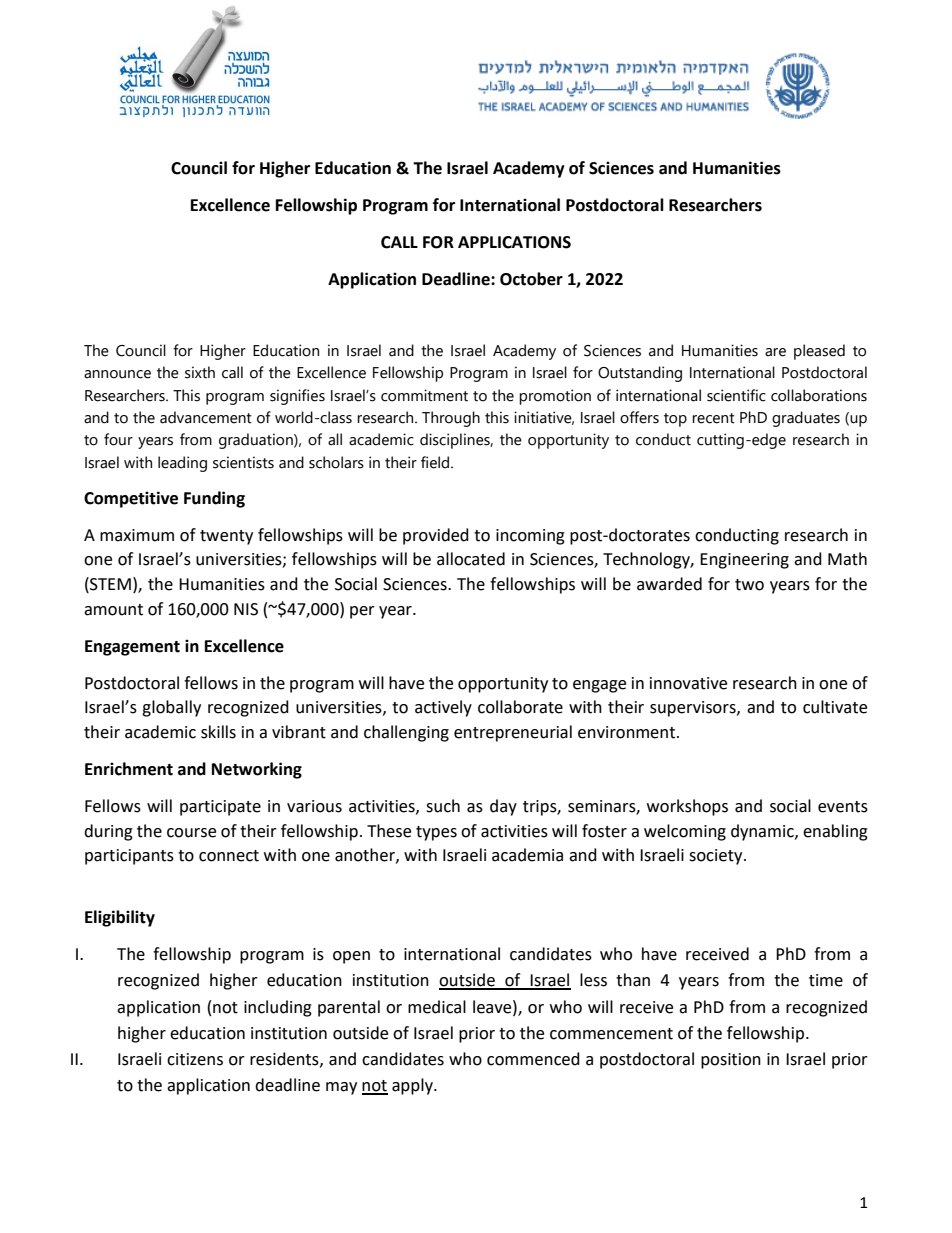 Image resolution: width=952 pixels, height=1233 pixels. What do you see at coordinates (533, 1059) in the page?
I see `commenced` at bounding box center [533, 1059].
